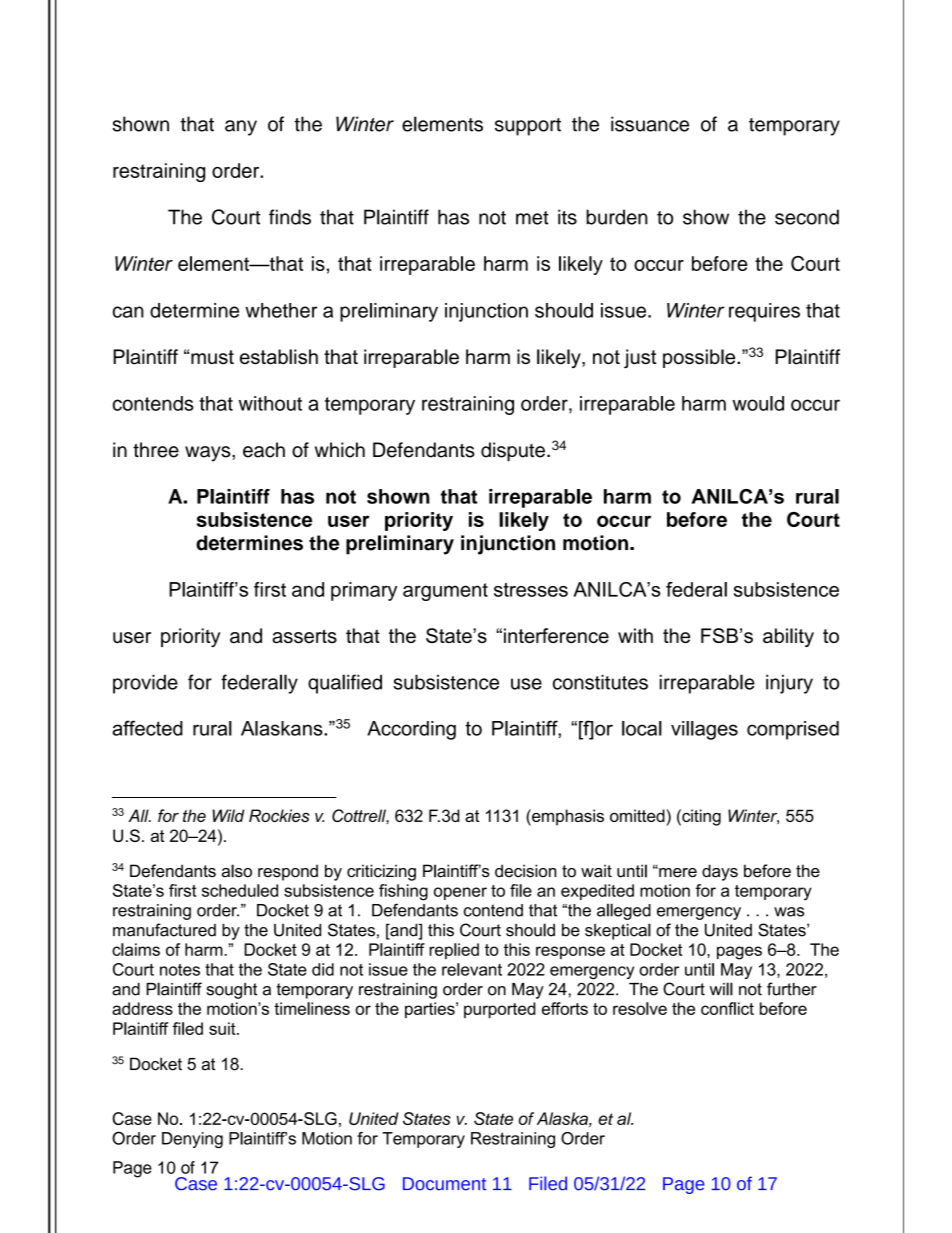 The image size is (952, 1233). What do you see at coordinates (241, 128) in the page?
I see `any` at bounding box center [241, 128].
